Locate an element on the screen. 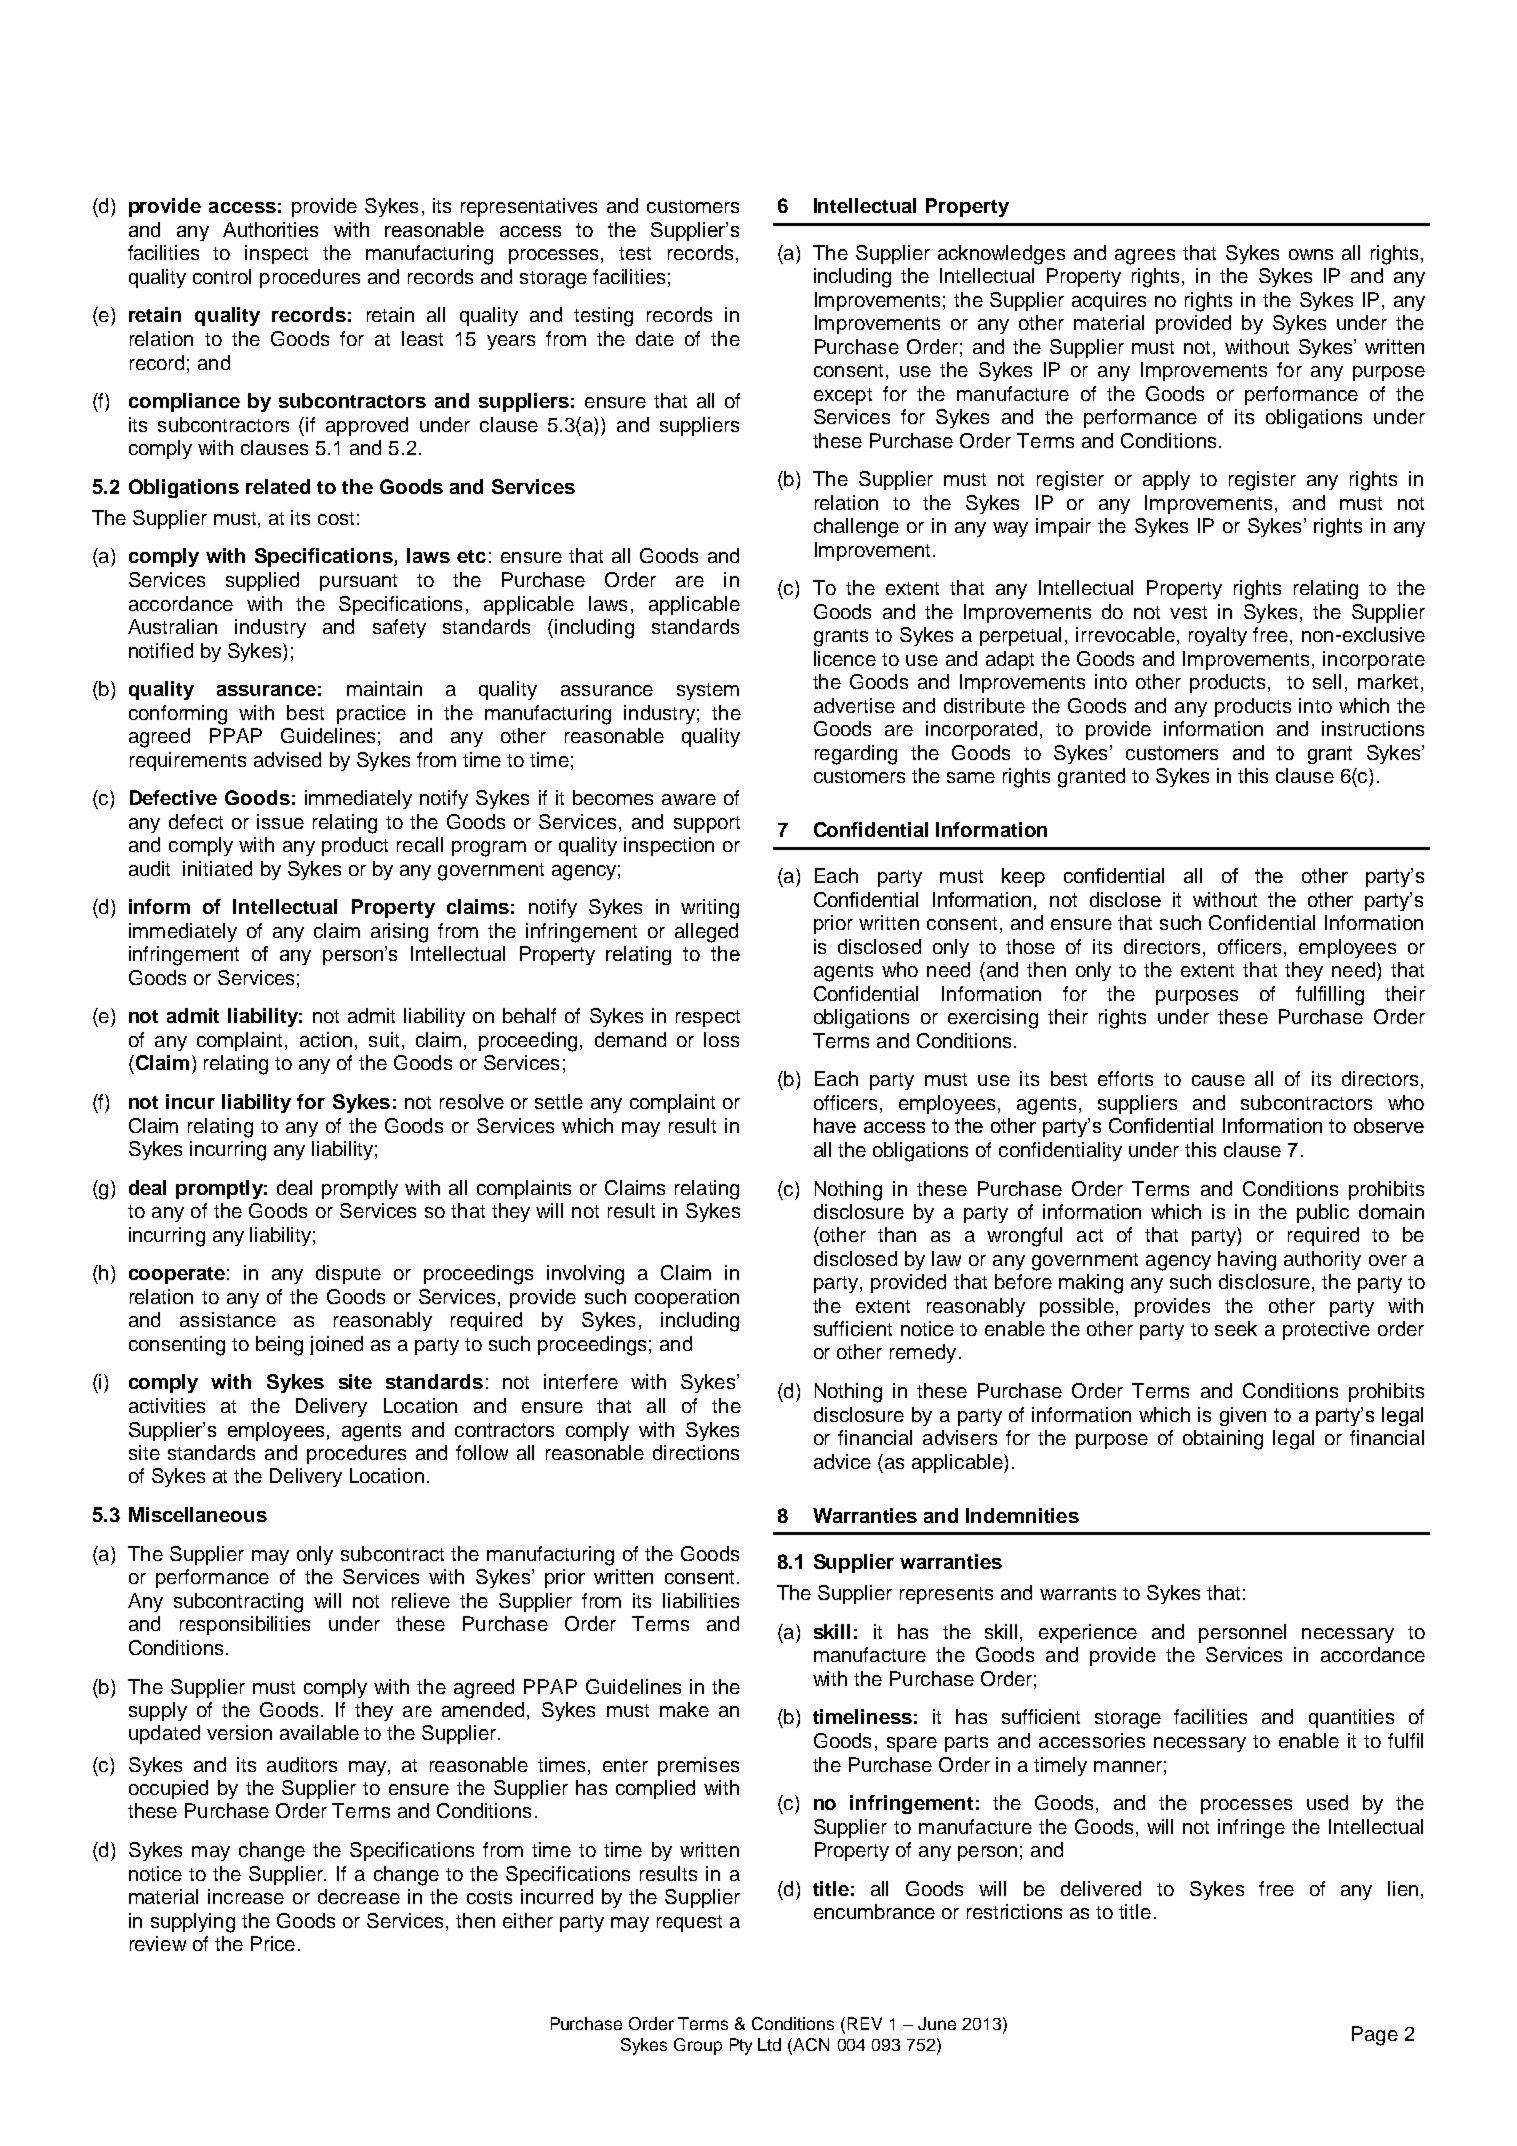  owns is located at coordinates (1311, 254).
